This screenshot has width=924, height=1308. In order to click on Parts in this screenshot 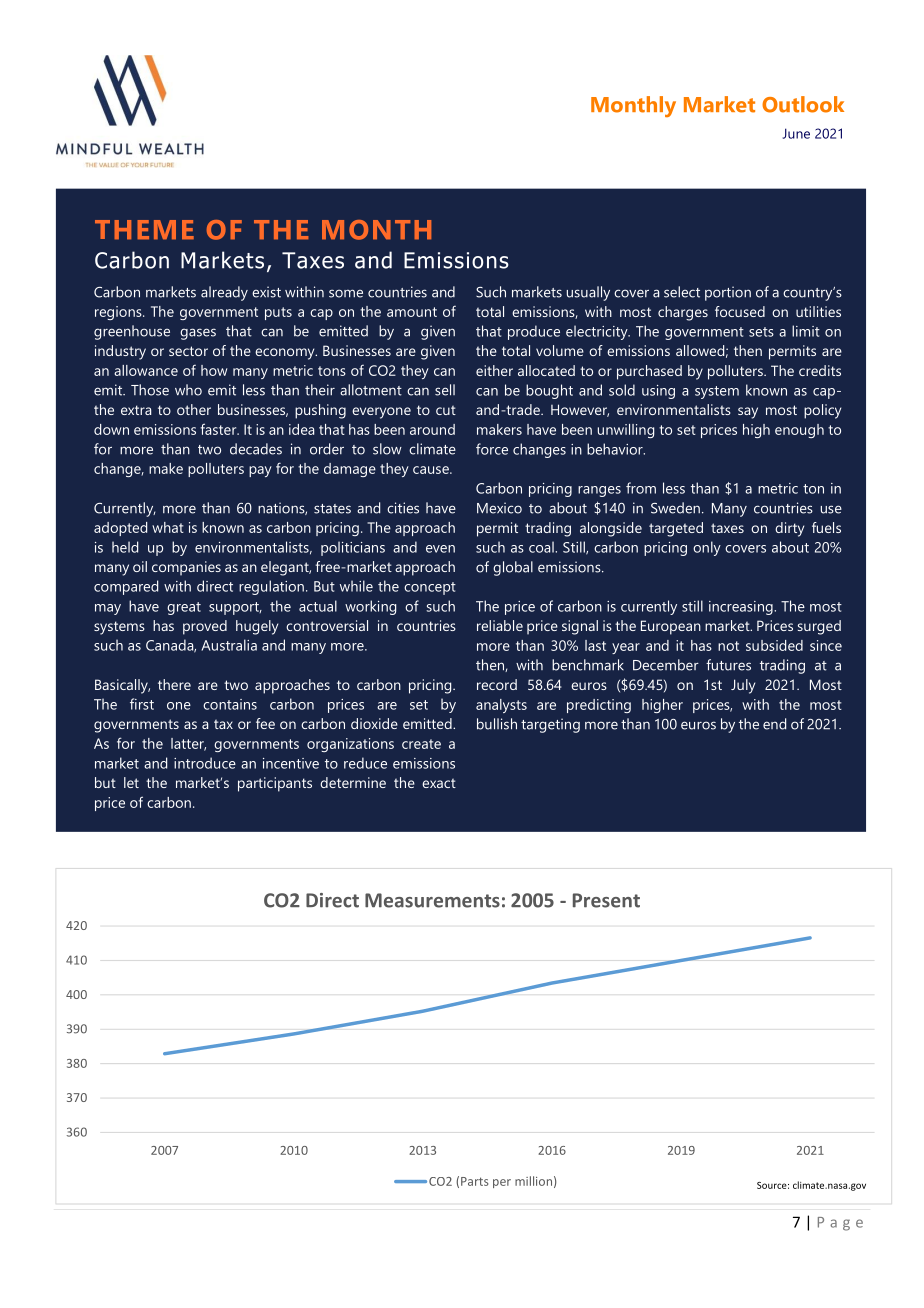, I will do `click(474, 1181)`.
